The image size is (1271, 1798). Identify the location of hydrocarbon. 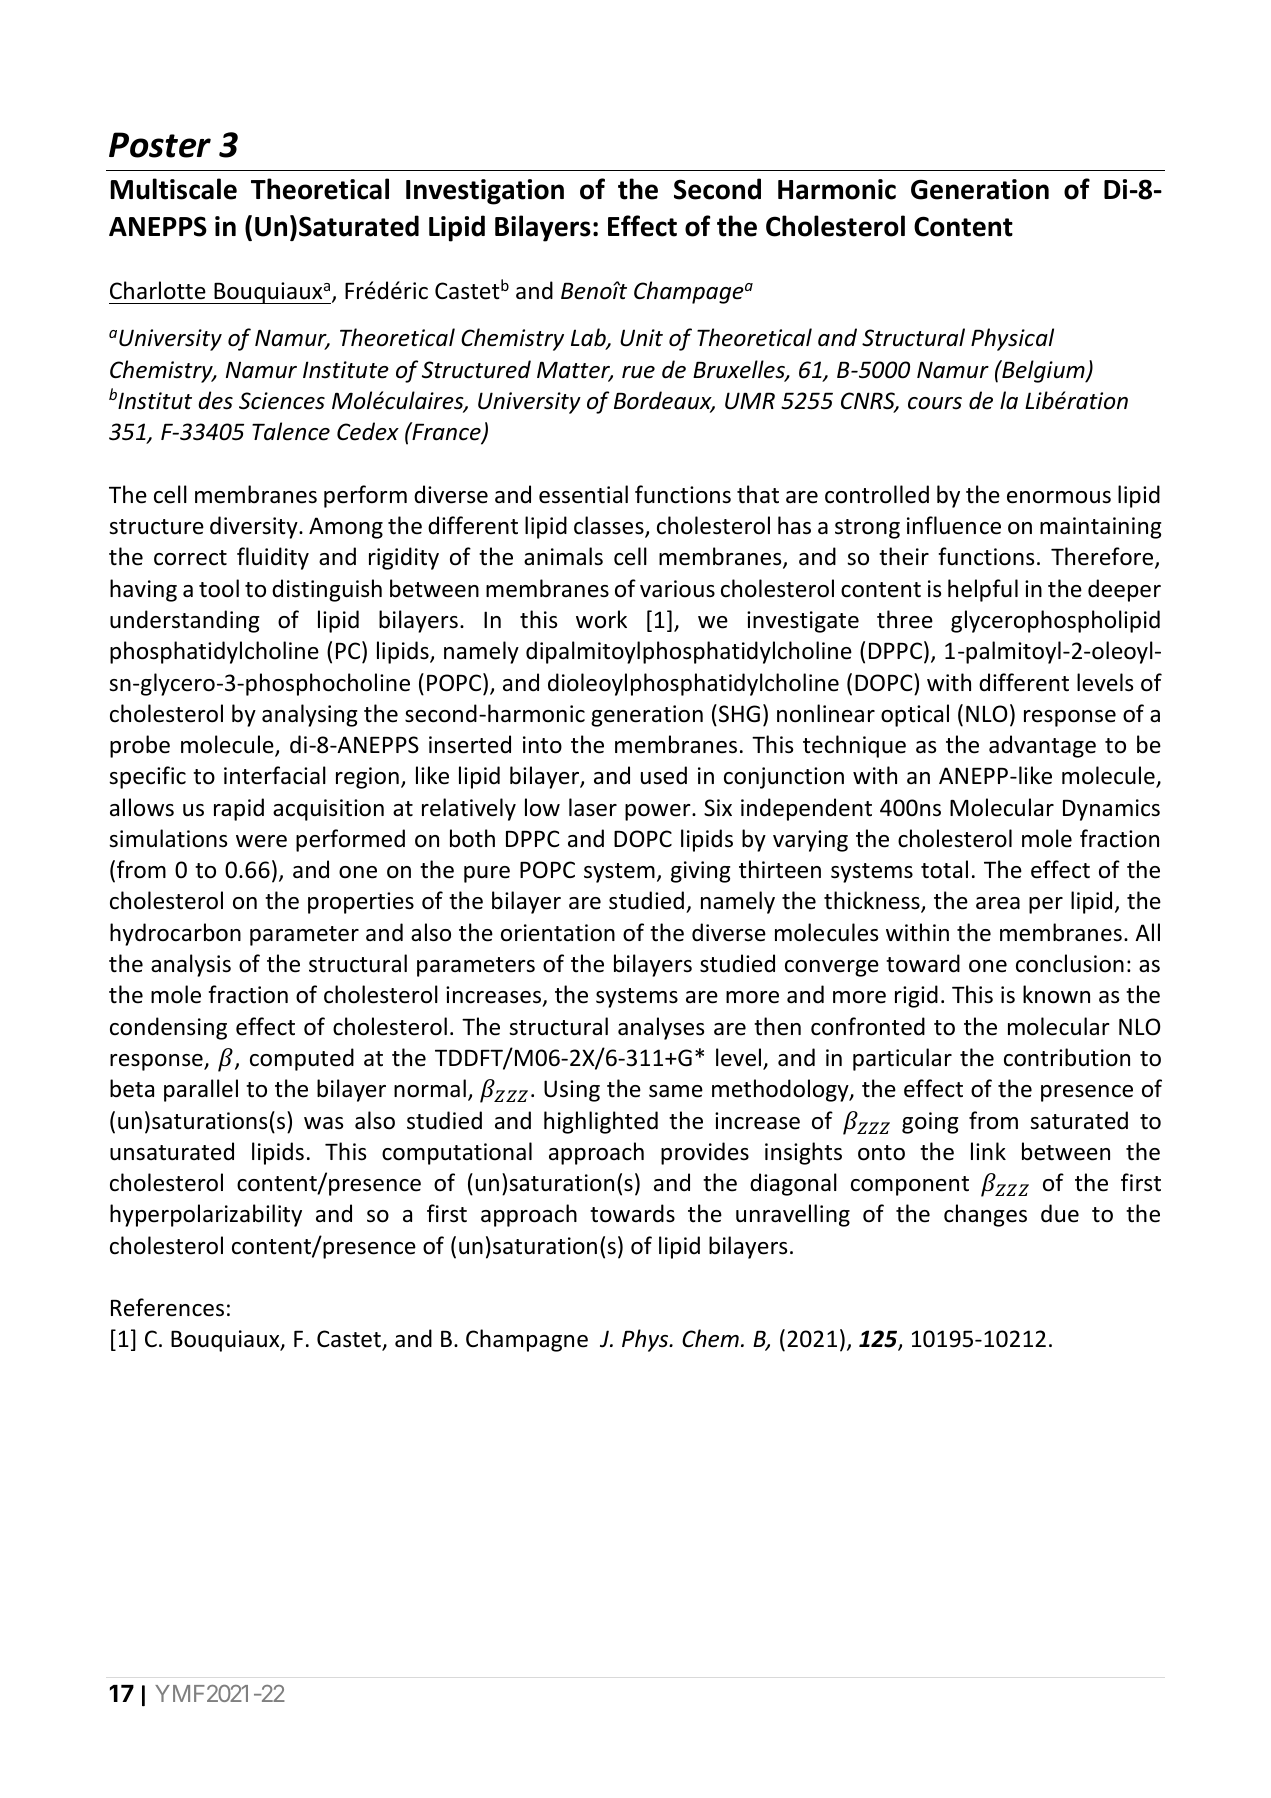
(175, 934).
